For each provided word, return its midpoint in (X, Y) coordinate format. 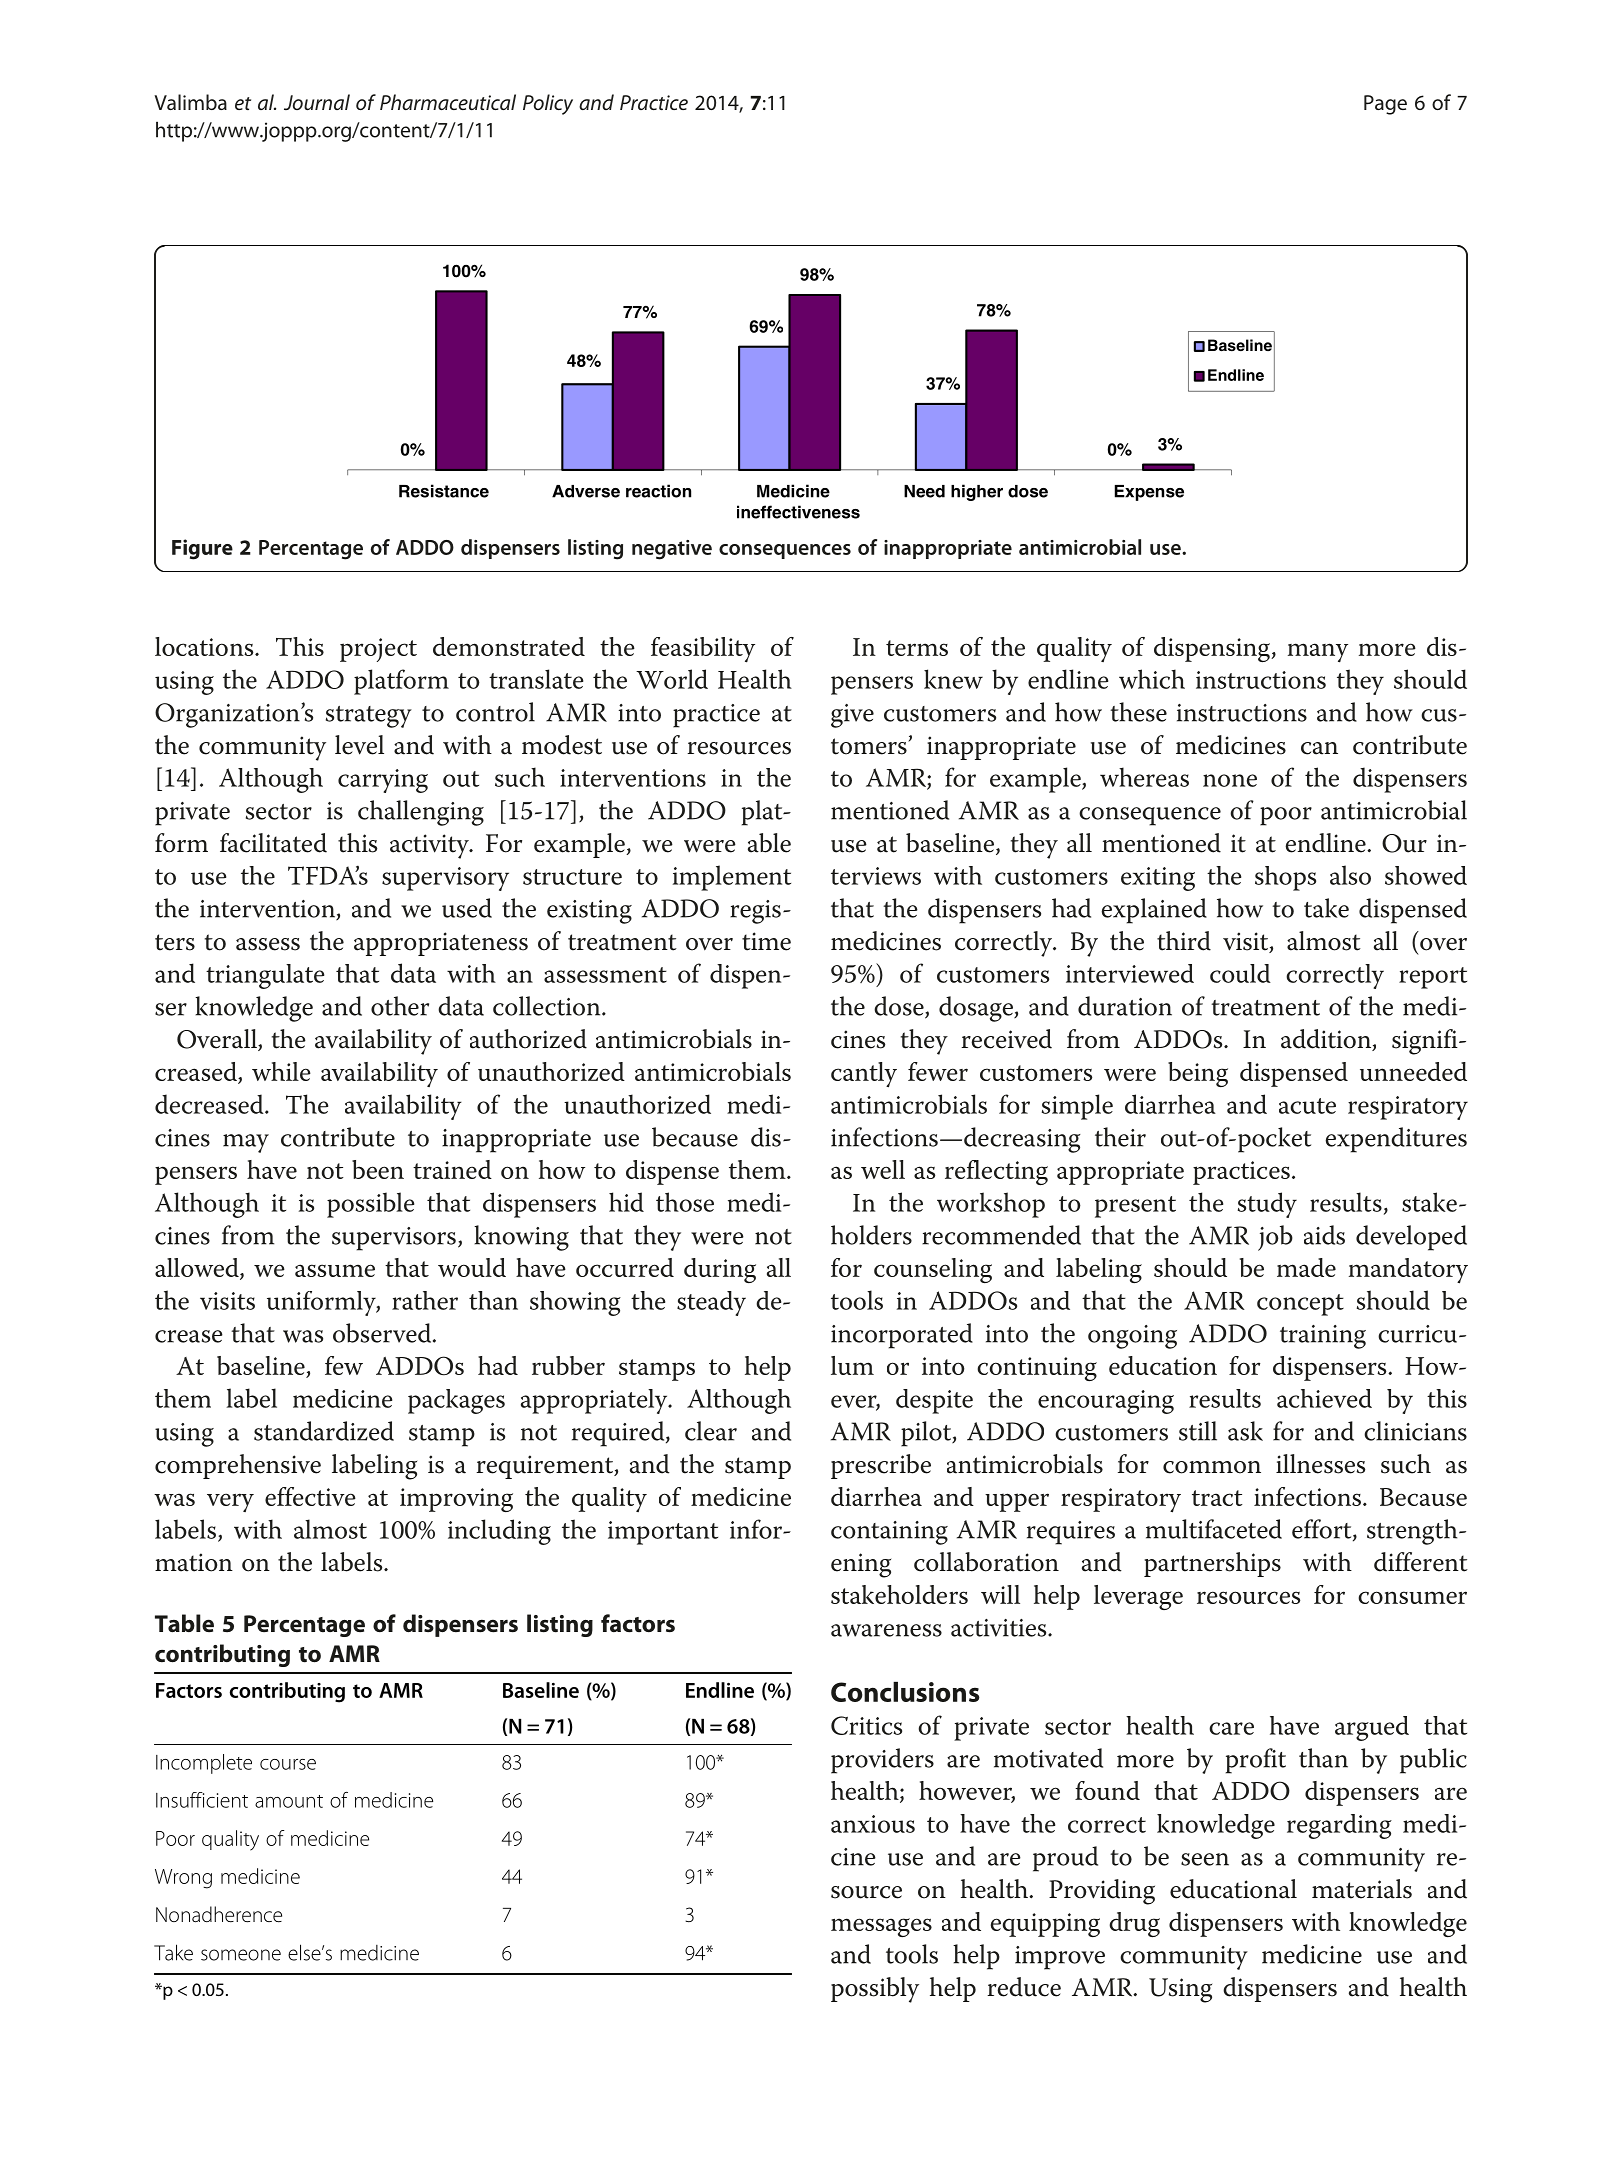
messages (881, 1927)
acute (1307, 1106)
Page (1385, 105)
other (400, 1006)
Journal (317, 102)
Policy (548, 104)
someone (241, 1955)
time (766, 941)
